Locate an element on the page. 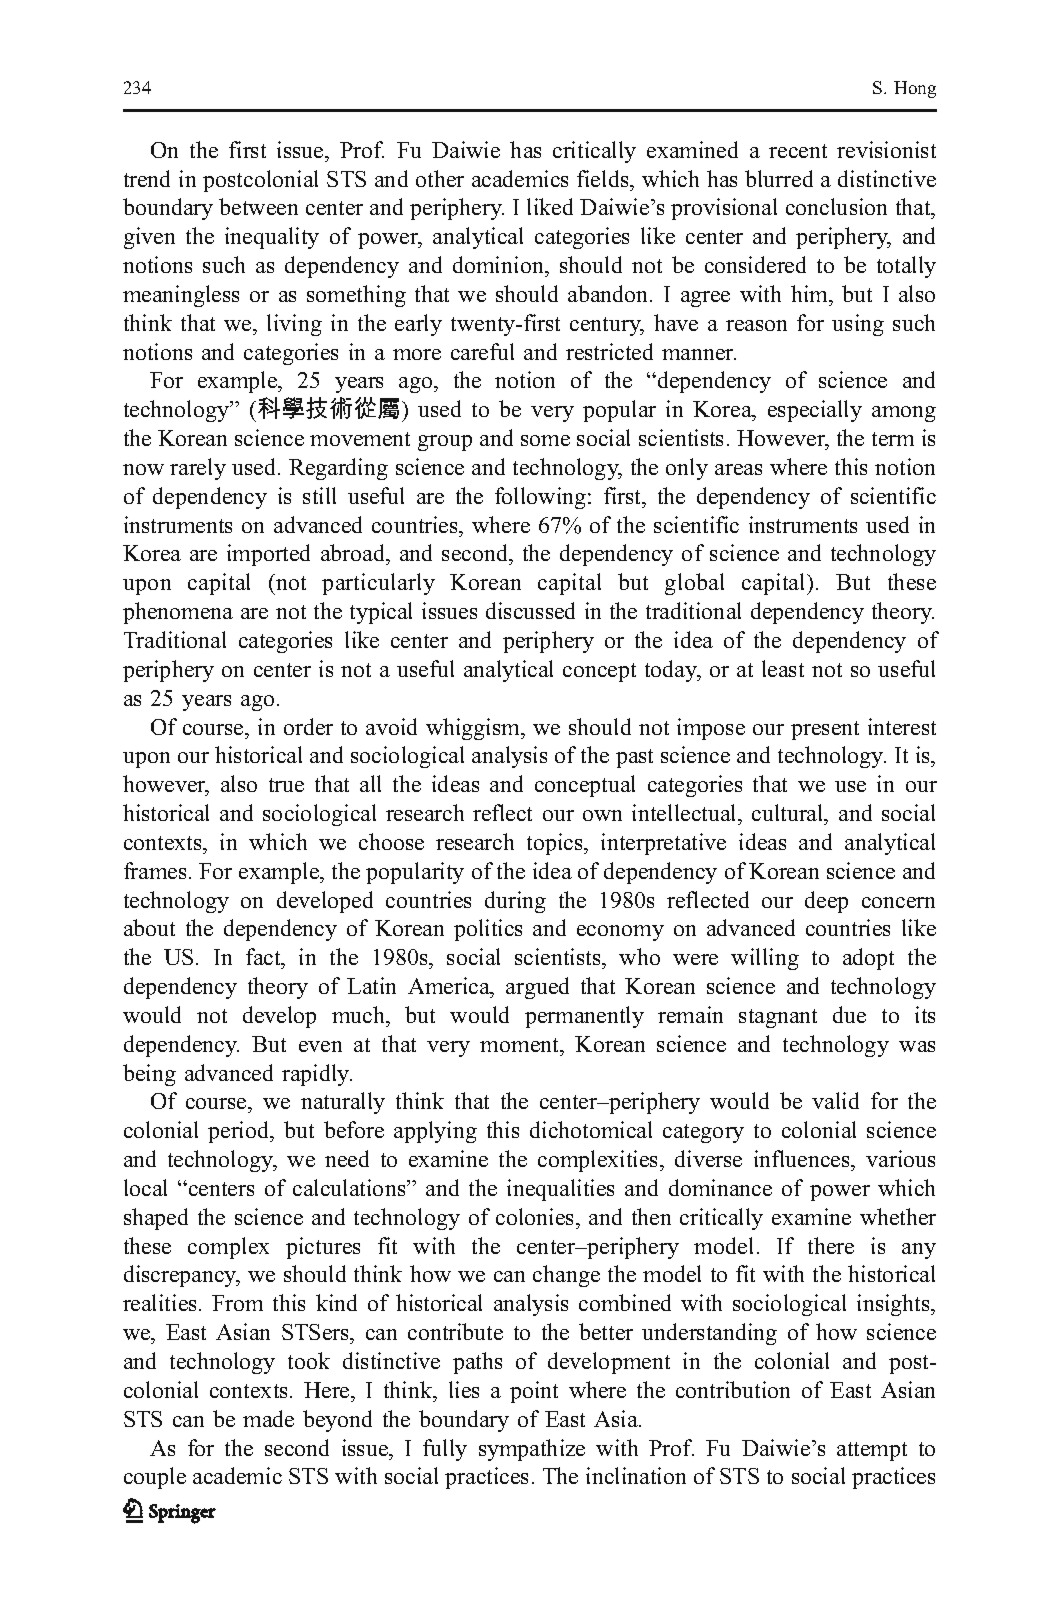 This page has height=1607, width=1060. between is located at coordinates (258, 206).
